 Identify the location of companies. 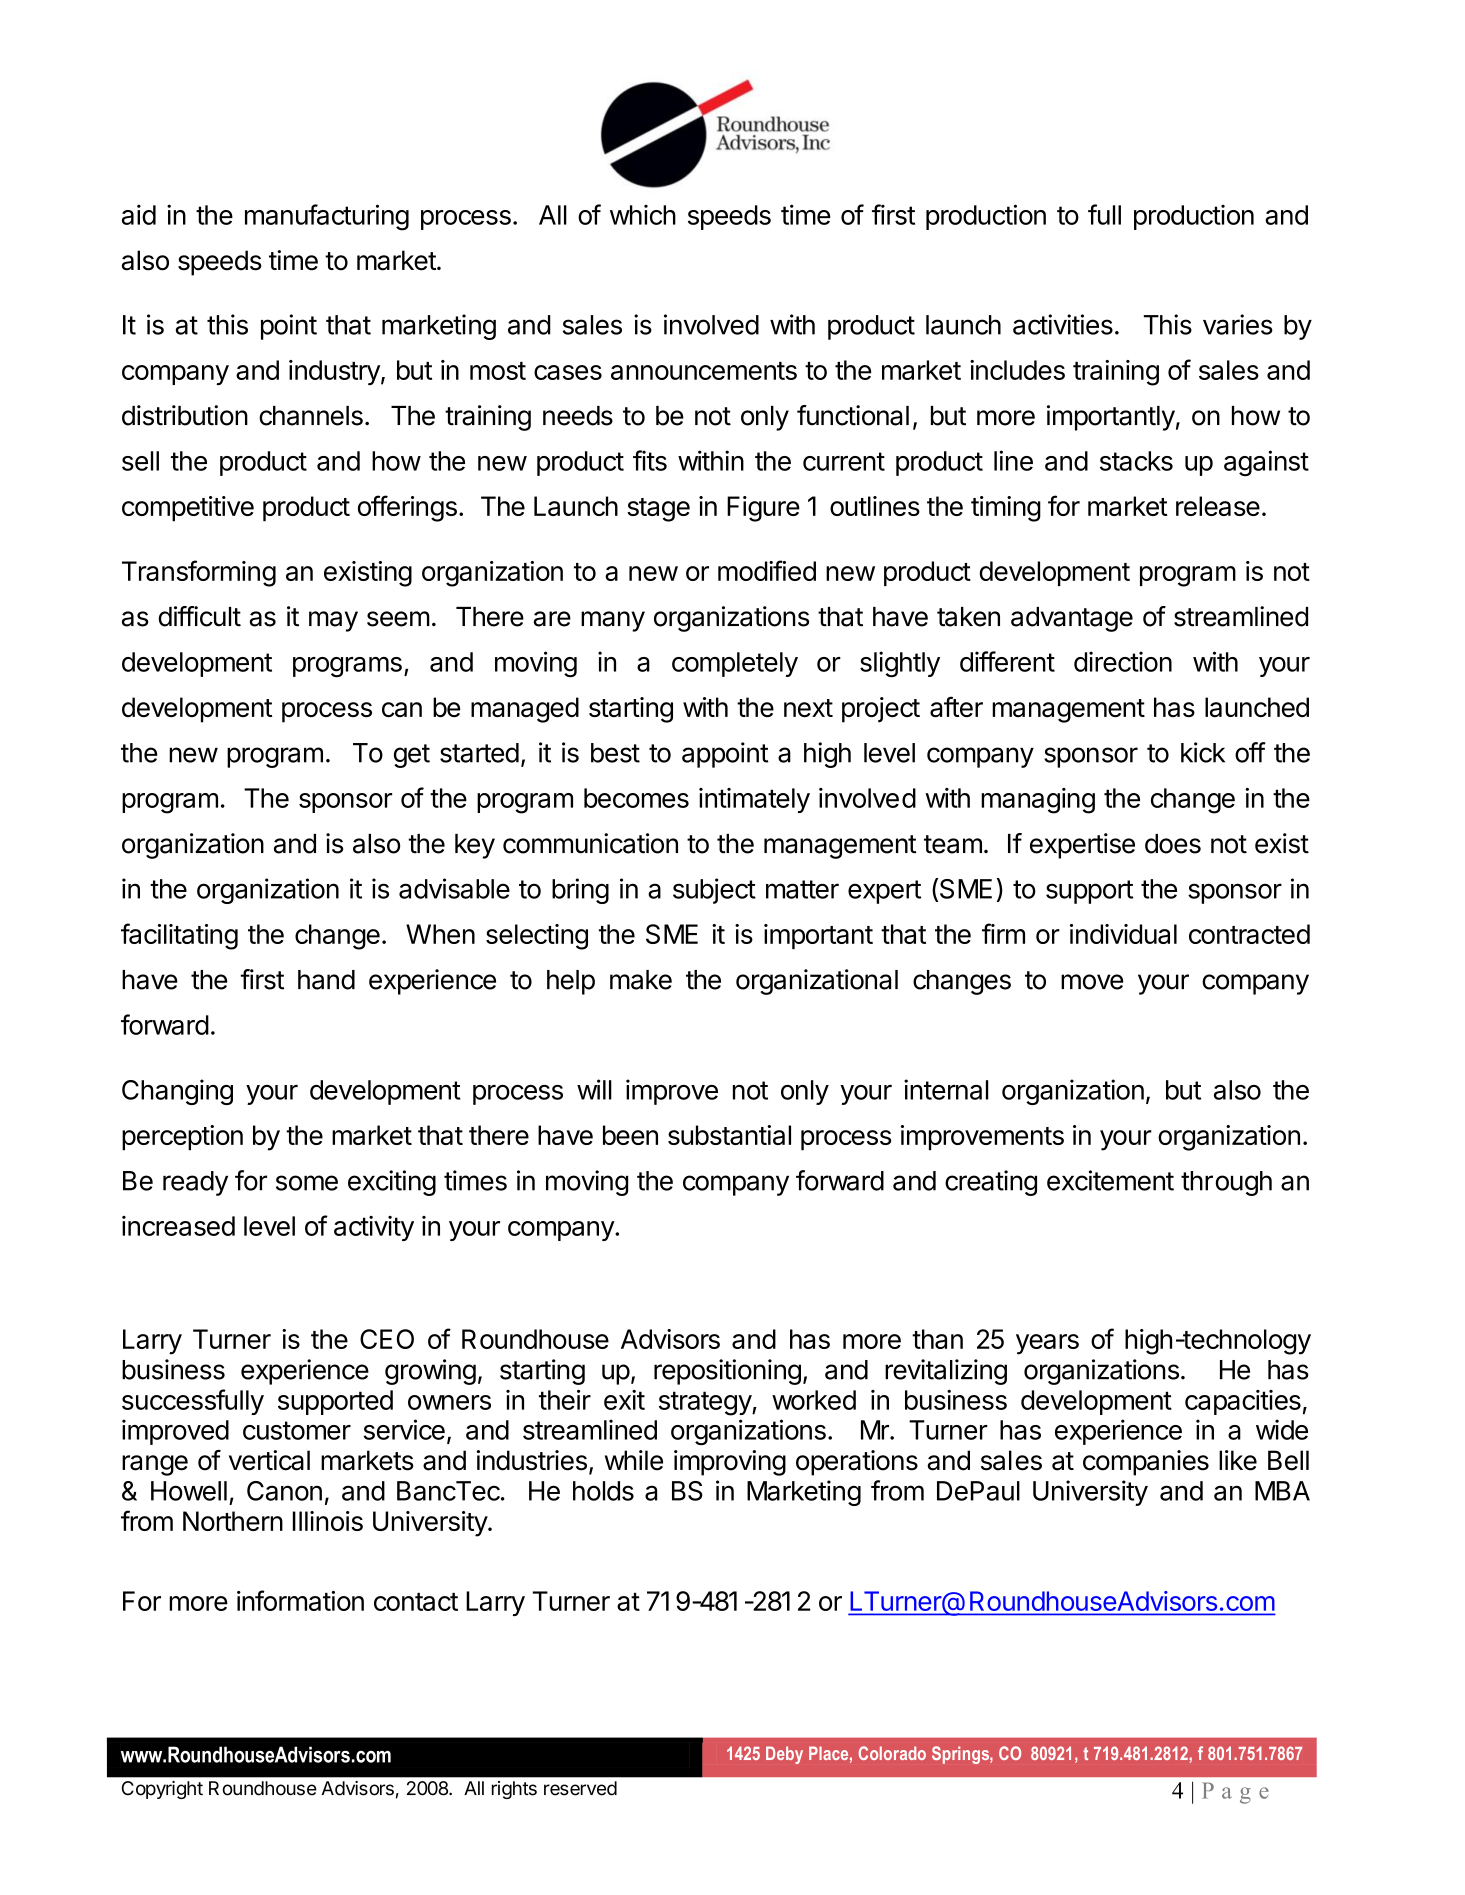
(1146, 1463).
